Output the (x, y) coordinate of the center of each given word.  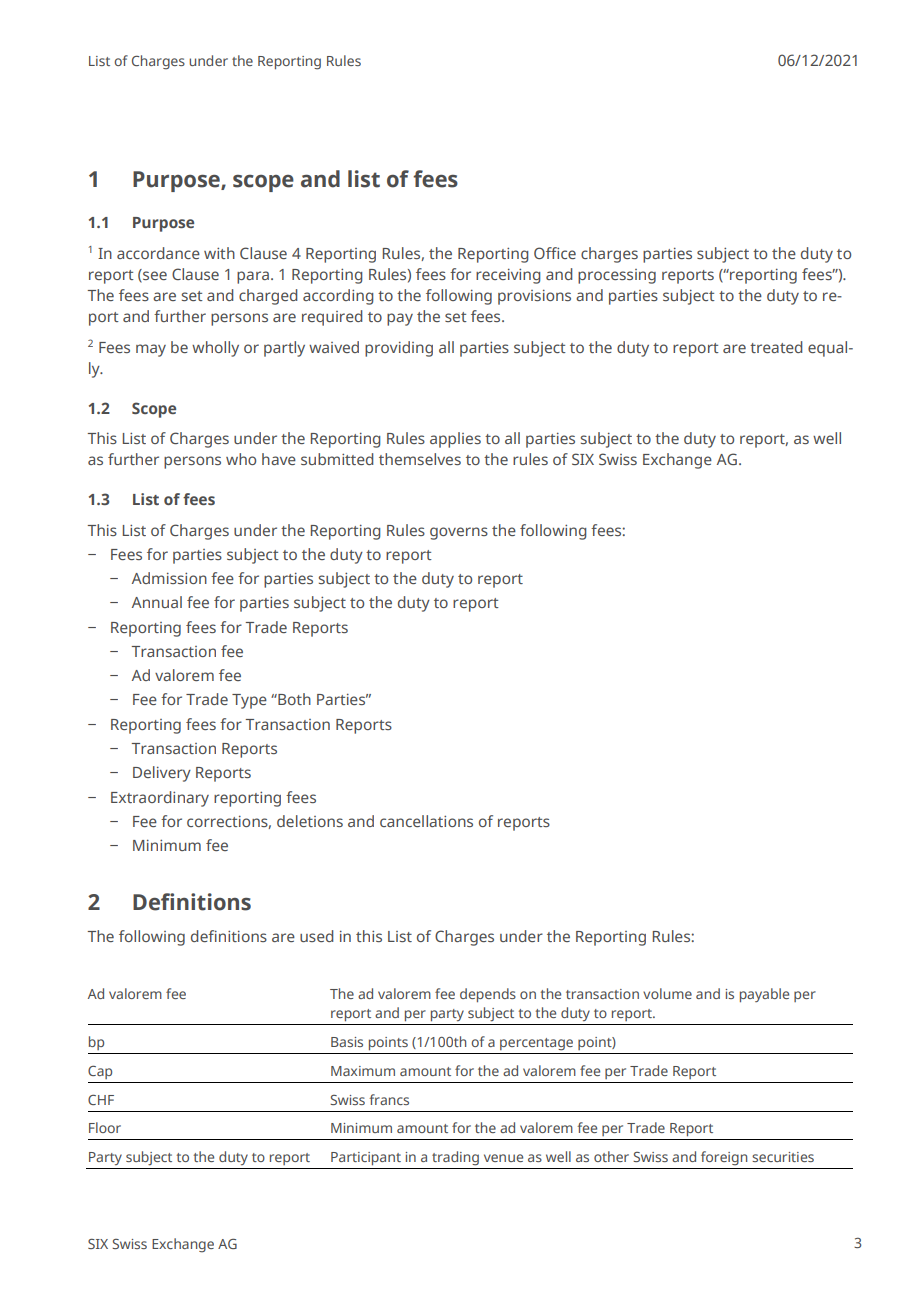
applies (455, 440)
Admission (169, 578)
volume (667, 993)
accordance (158, 253)
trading (455, 1158)
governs (459, 533)
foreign (724, 1158)
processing (617, 276)
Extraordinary (160, 799)
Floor (105, 1127)
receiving (508, 276)
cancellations (426, 821)
